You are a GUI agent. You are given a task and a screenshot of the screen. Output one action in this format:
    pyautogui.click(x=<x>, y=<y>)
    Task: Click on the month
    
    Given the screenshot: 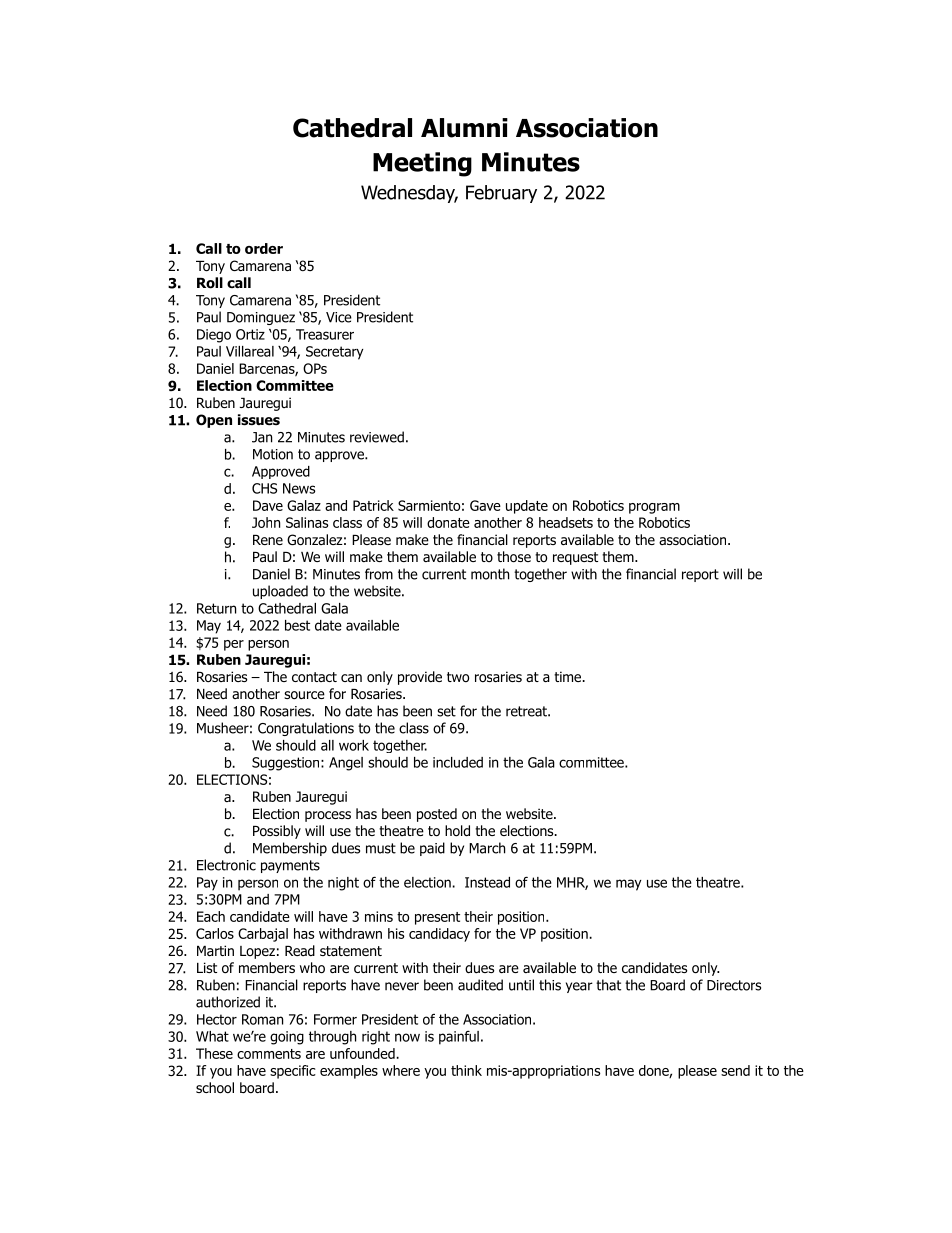 What is the action you would take?
    pyautogui.click(x=490, y=574)
